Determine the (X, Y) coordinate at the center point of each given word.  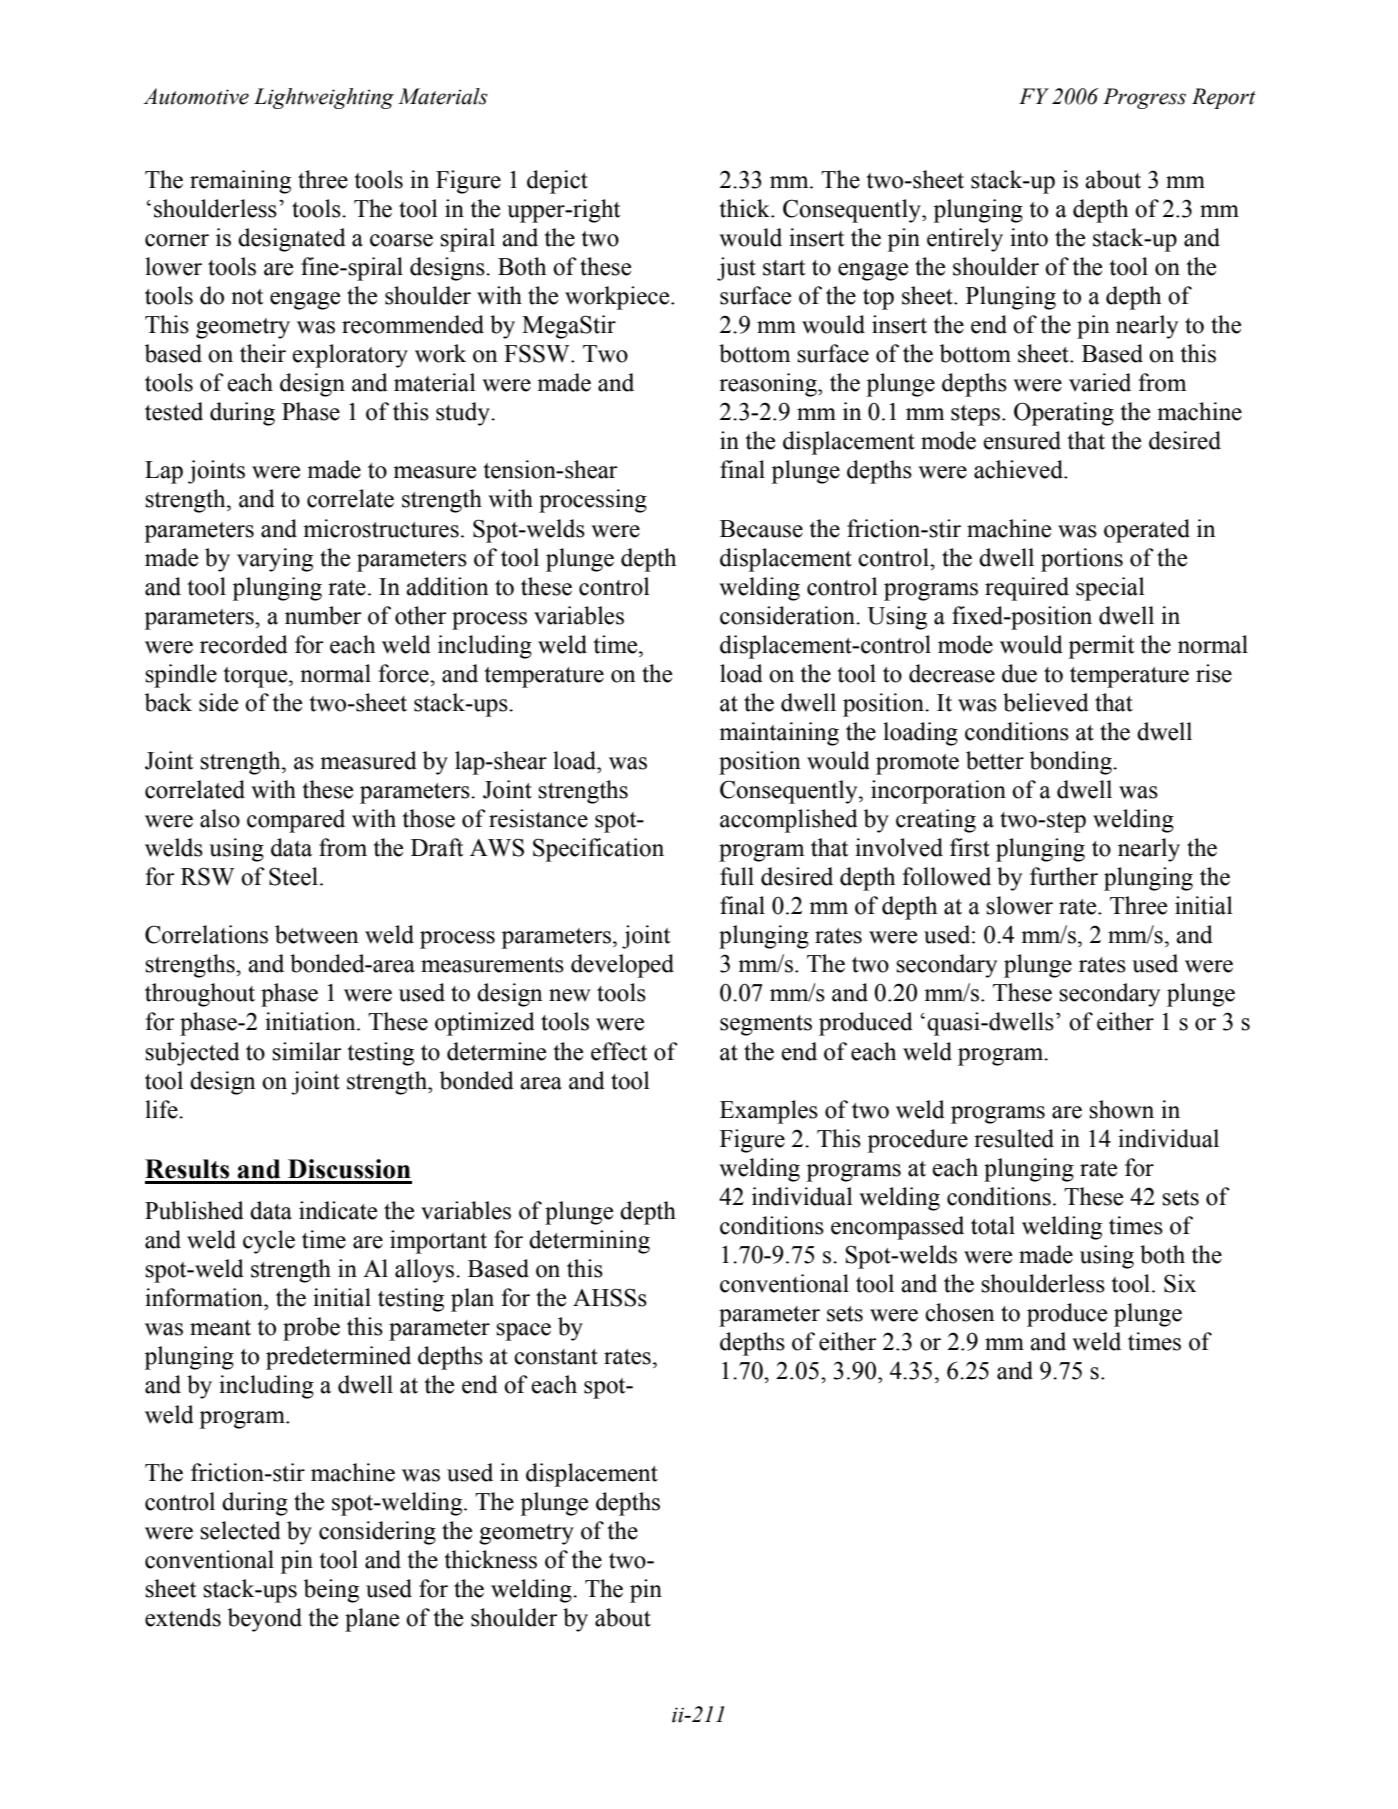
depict (557, 182)
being (331, 1591)
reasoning (769, 385)
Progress (1144, 98)
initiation (311, 1021)
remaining (240, 182)
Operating (1064, 414)
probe (311, 1329)
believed (1046, 702)
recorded (244, 644)
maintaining (779, 734)
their (263, 353)
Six (1180, 1283)
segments (766, 1025)
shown (1121, 1109)
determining (589, 1242)
